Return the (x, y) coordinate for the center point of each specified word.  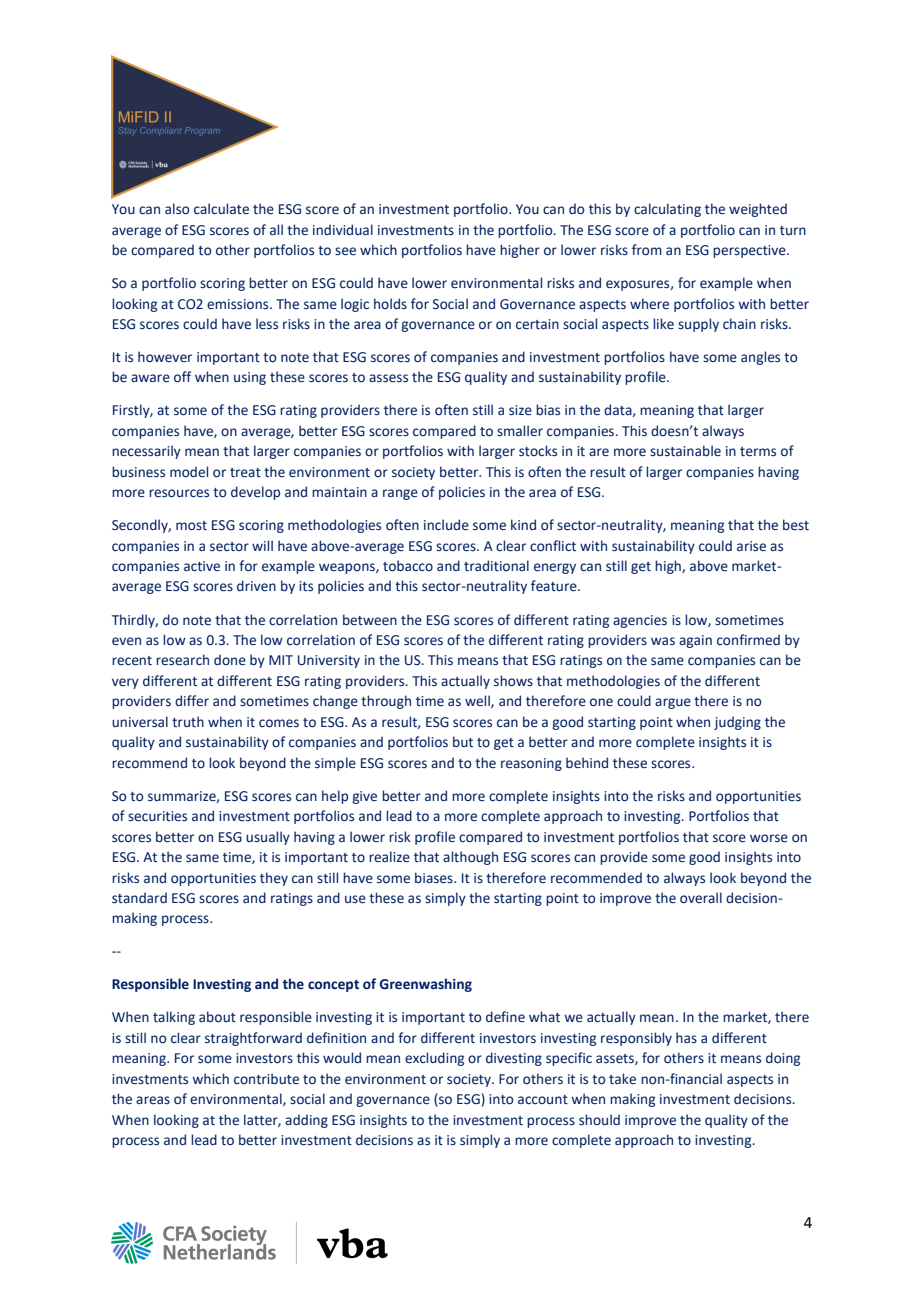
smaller (520, 431)
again (695, 641)
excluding (434, 1059)
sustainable (685, 451)
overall (701, 898)
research (182, 660)
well (478, 701)
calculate (221, 209)
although (470, 858)
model (189, 472)
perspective (750, 251)
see (345, 251)
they (274, 879)
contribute (266, 1079)
